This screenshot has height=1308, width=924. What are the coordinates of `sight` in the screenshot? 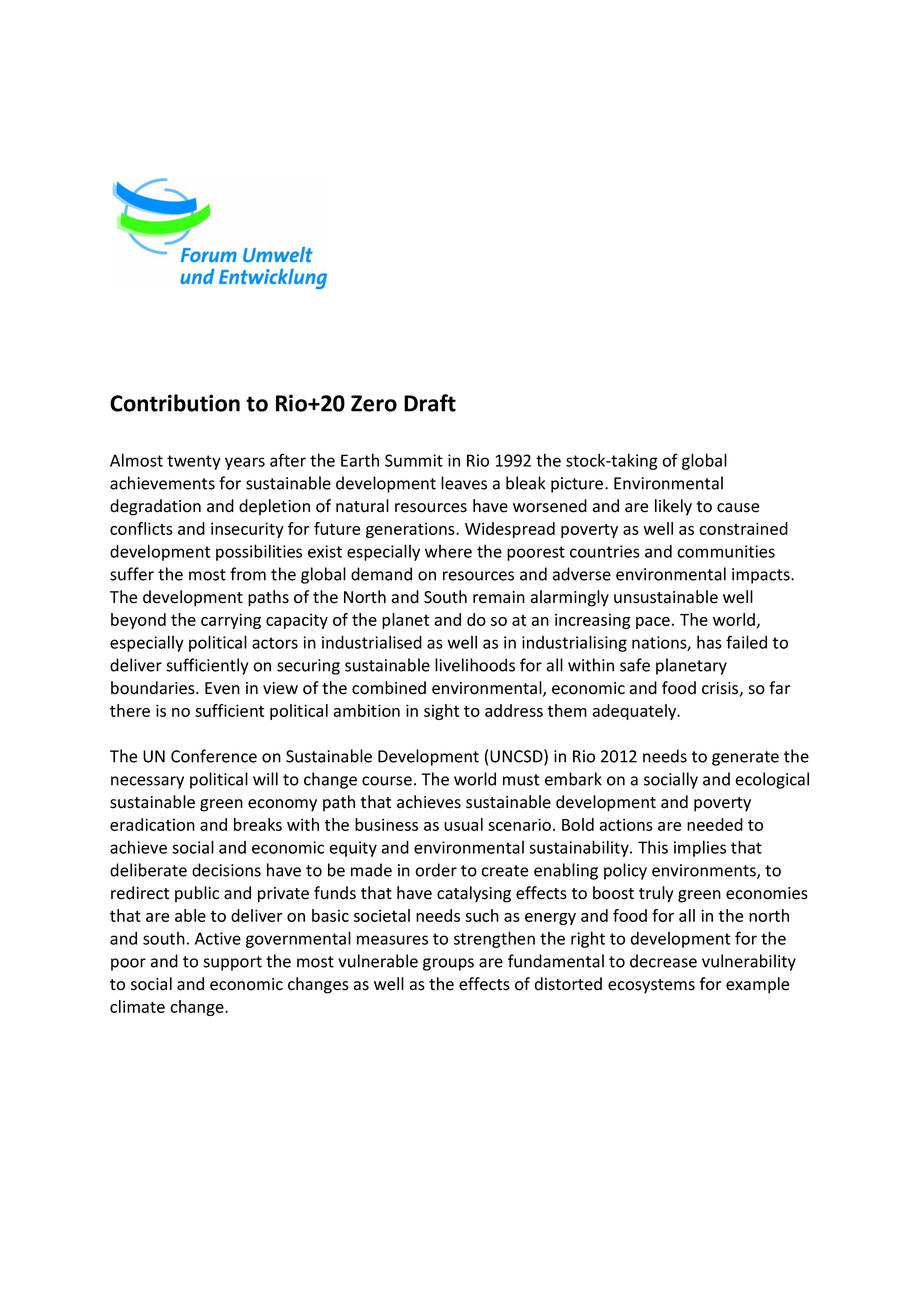 It's located at (441, 712).
